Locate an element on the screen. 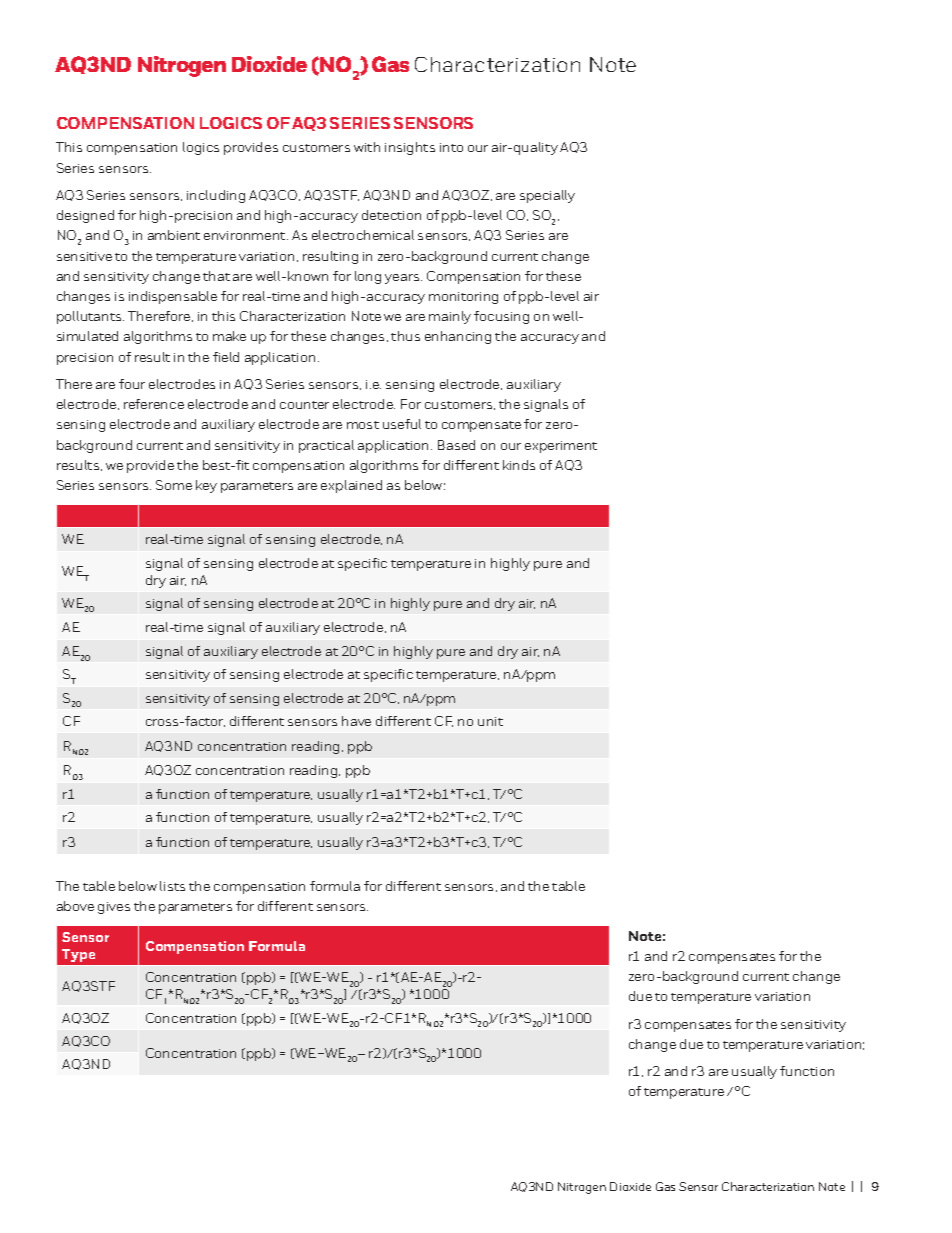 The width and height of the screenshot is (952, 1233). counter is located at coordinates (304, 405).
